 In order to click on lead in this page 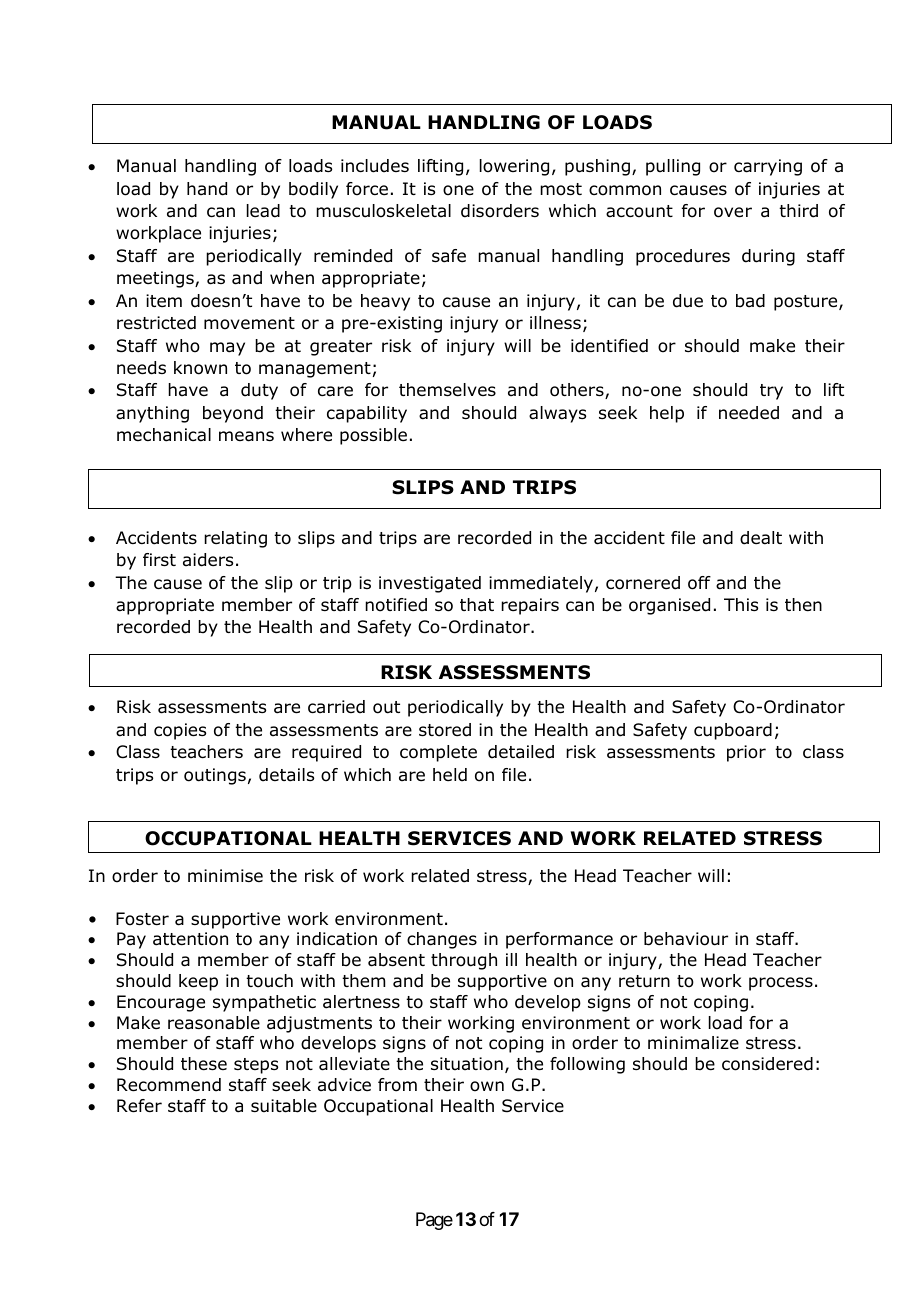, I will do `click(263, 211)`.
